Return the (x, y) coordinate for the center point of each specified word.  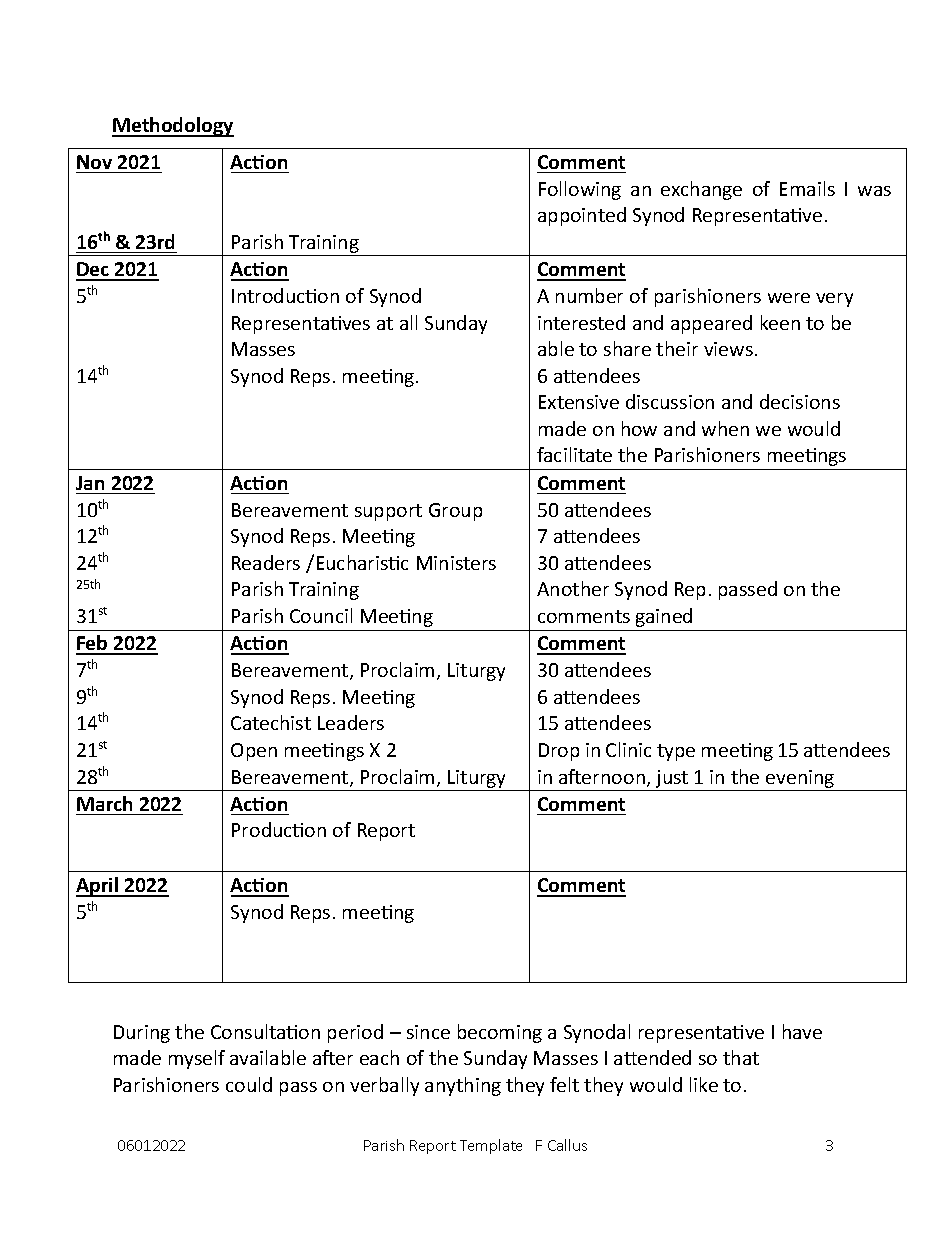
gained (664, 617)
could (249, 1084)
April (98, 887)
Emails (807, 188)
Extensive (579, 402)
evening (800, 779)
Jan (90, 483)
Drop (559, 752)
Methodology (173, 127)
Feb (93, 644)
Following (580, 190)
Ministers (456, 563)
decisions (800, 401)
